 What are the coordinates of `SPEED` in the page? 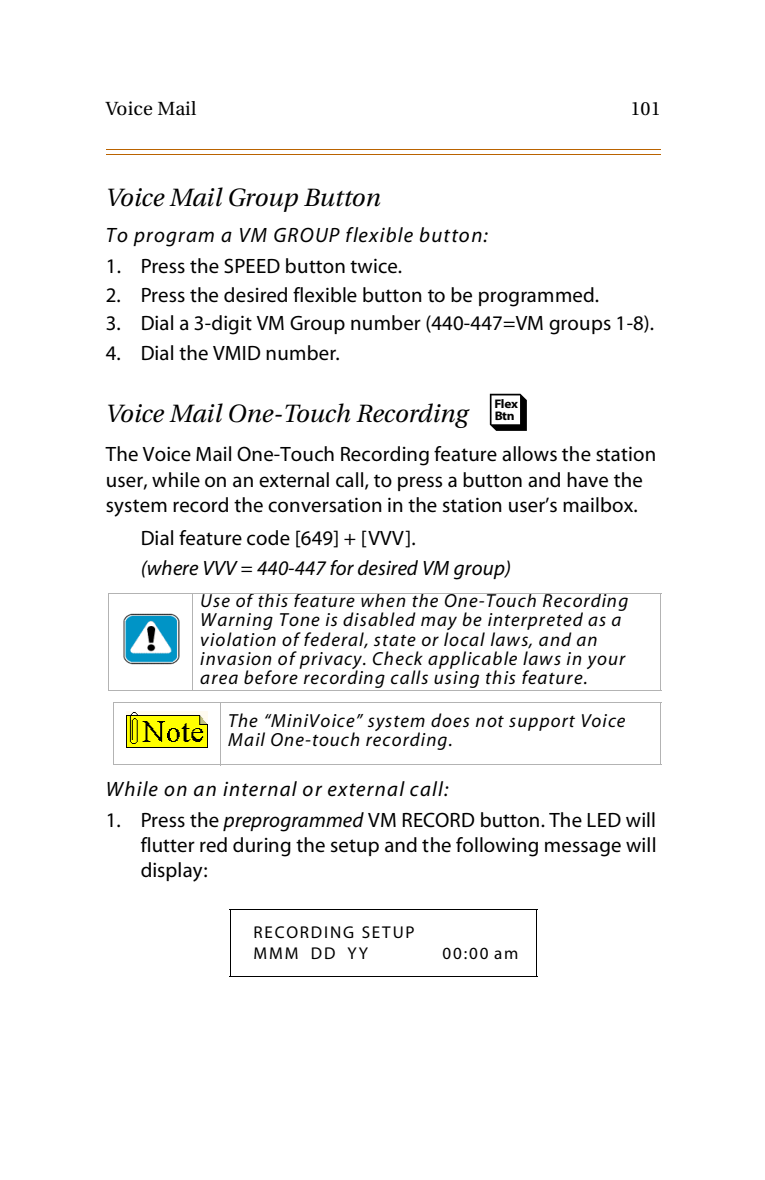 It's located at (252, 266).
